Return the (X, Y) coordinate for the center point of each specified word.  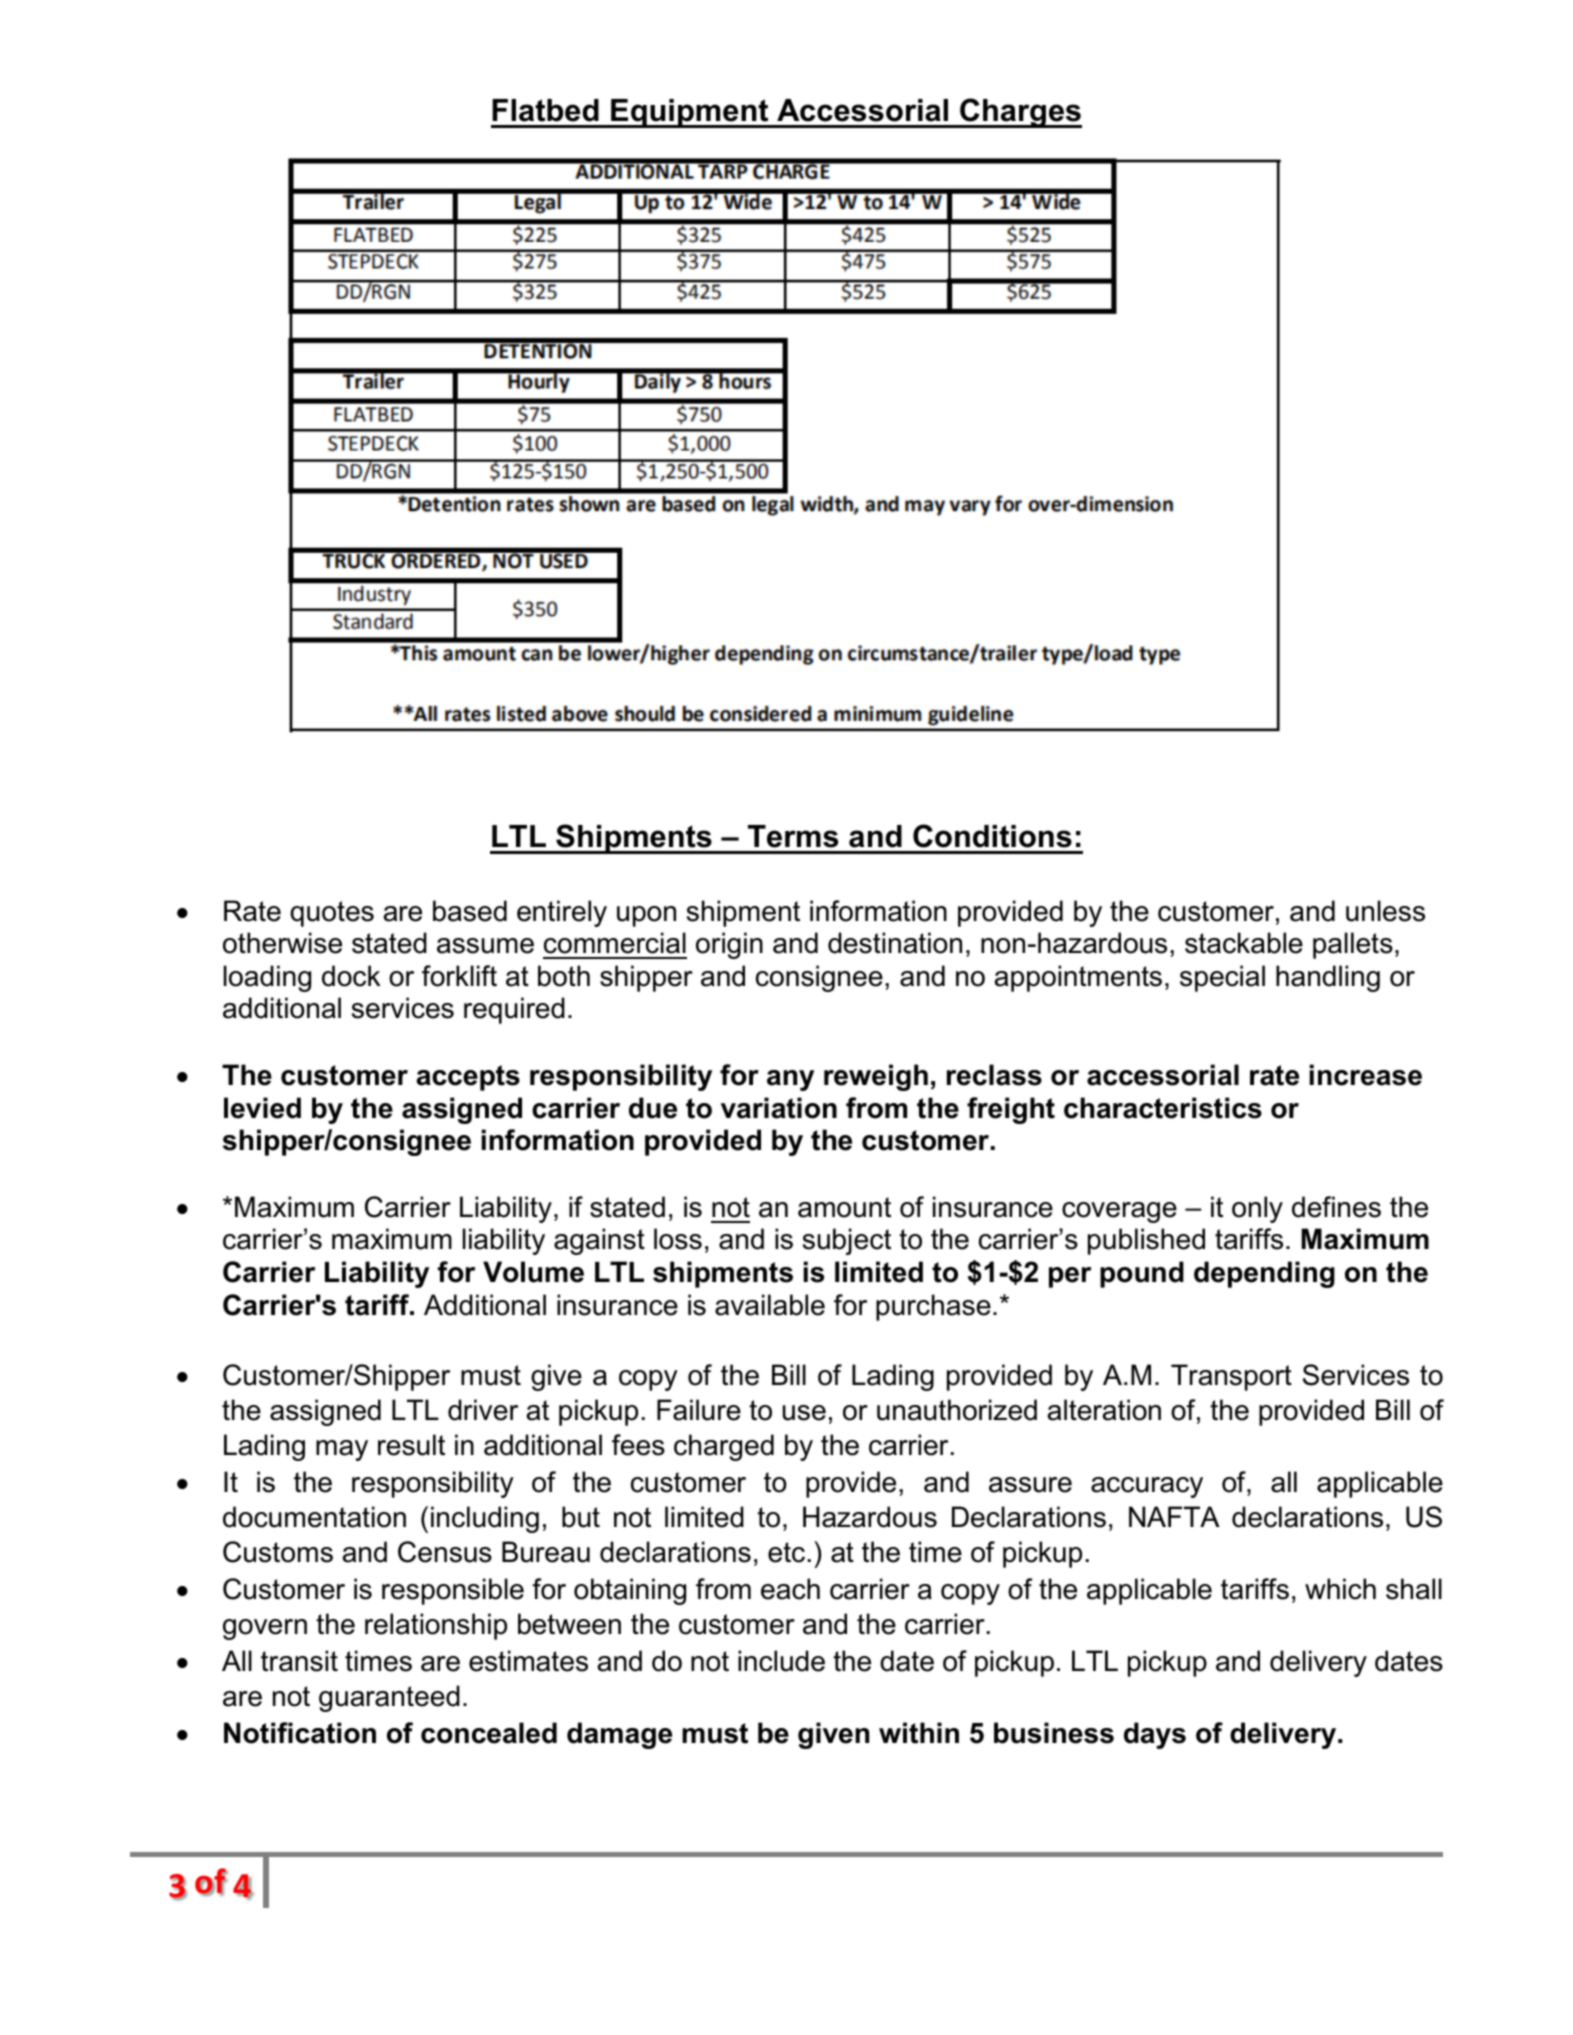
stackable (1244, 943)
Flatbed (545, 110)
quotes (332, 914)
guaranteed (389, 1698)
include (781, 1661)
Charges (1020, 113)
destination (895, 943)
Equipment (690, 113)
